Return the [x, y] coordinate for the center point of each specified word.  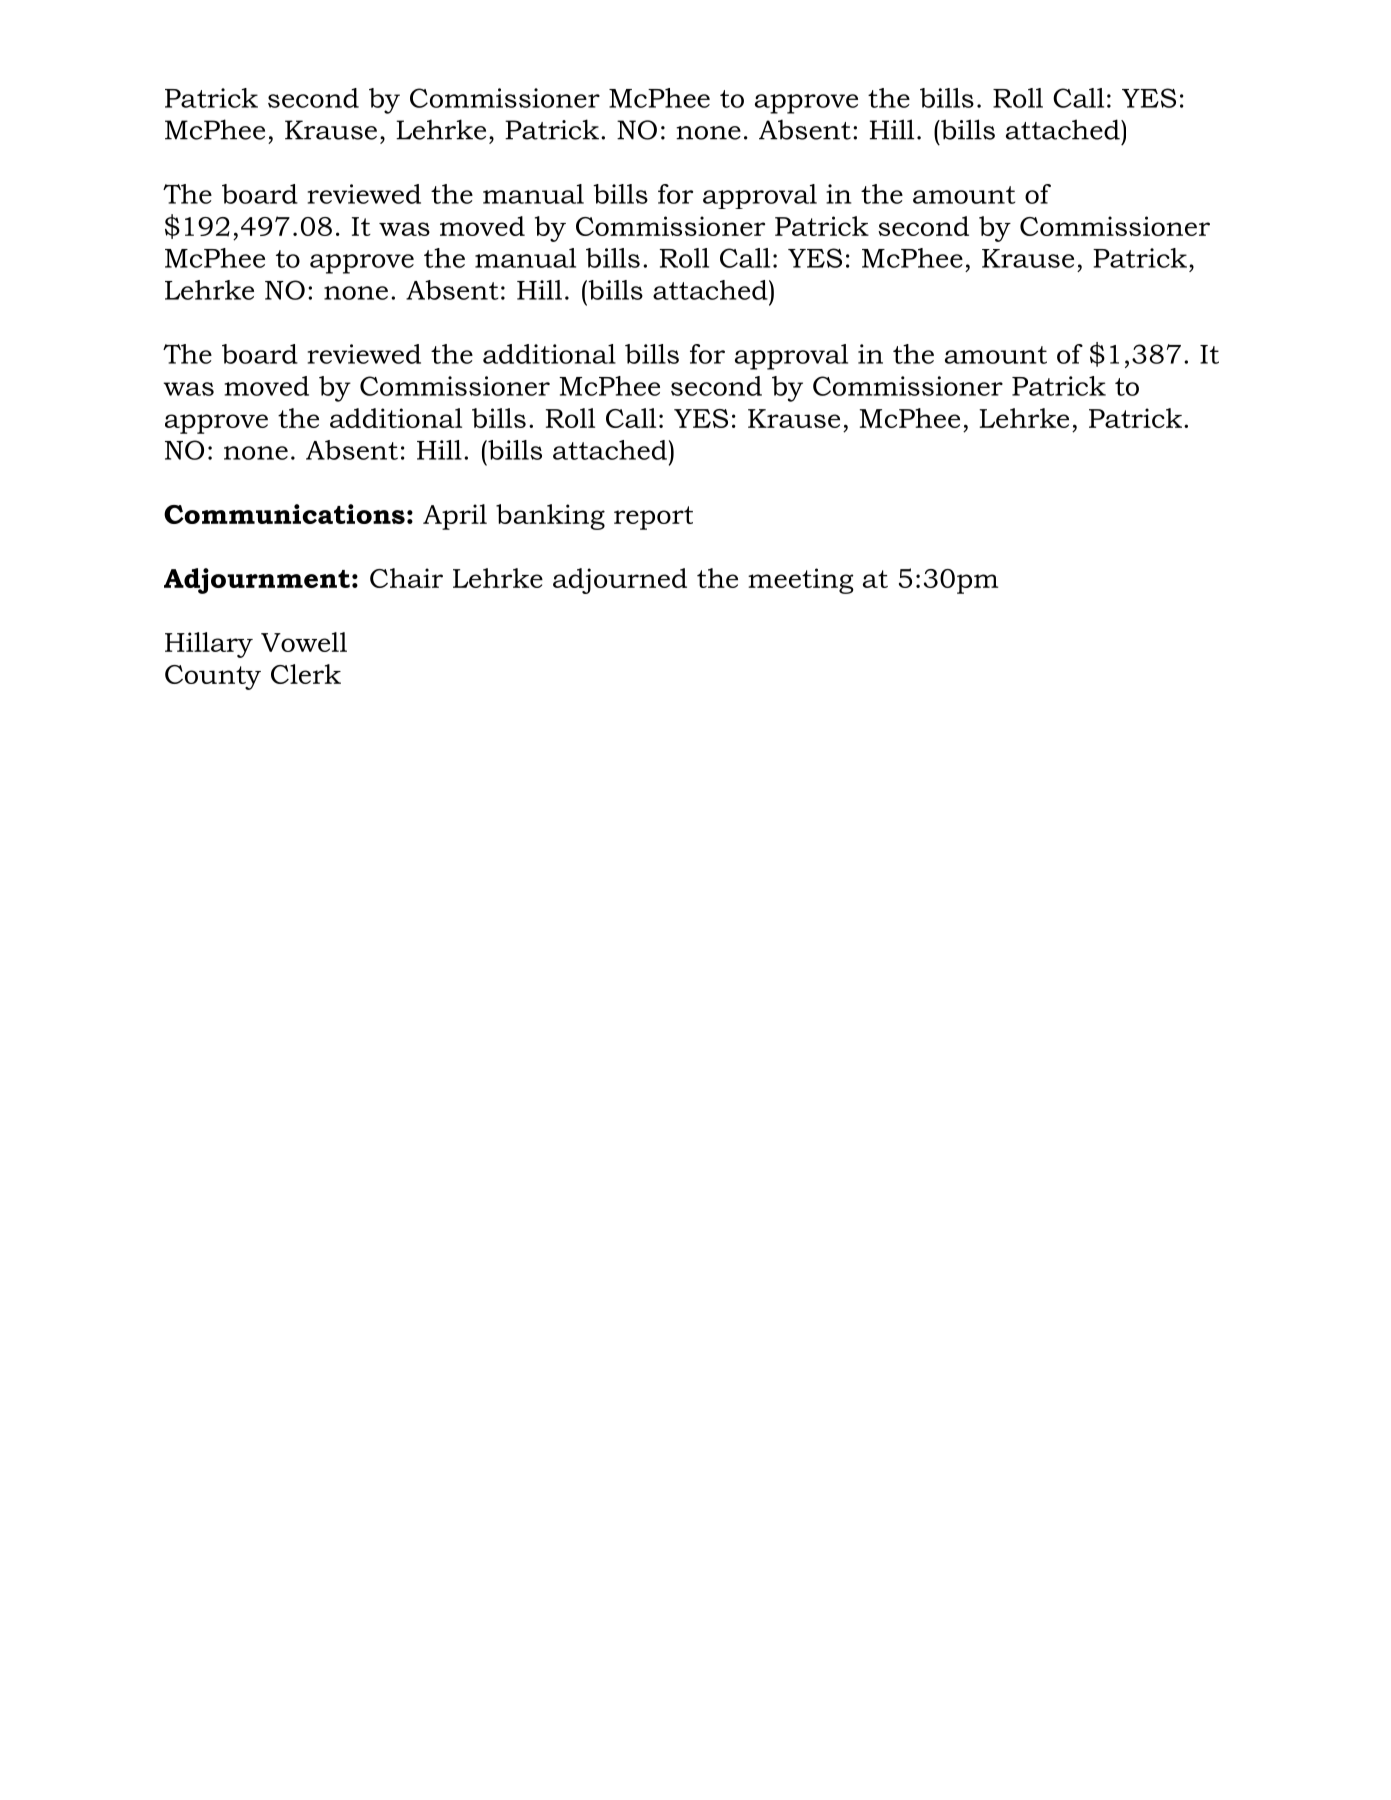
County [213, 677]
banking [550, 517]
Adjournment [257, 581]
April [455, 517]
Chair [406, 578]
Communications [284, 514]
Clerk [306, 674]
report [653, 518]
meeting [801, 581]
